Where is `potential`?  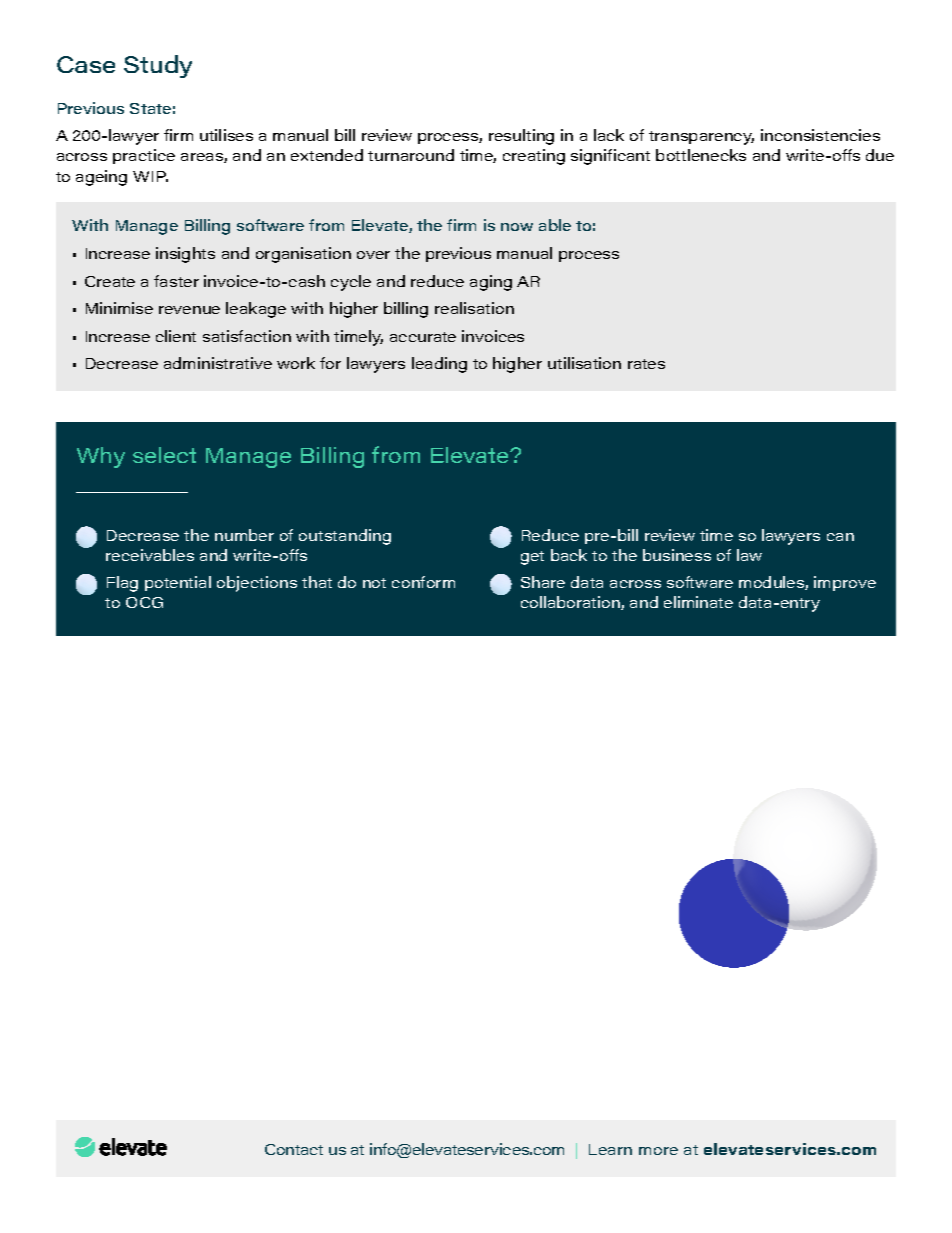 potential is located at coordinates (178, 583).
